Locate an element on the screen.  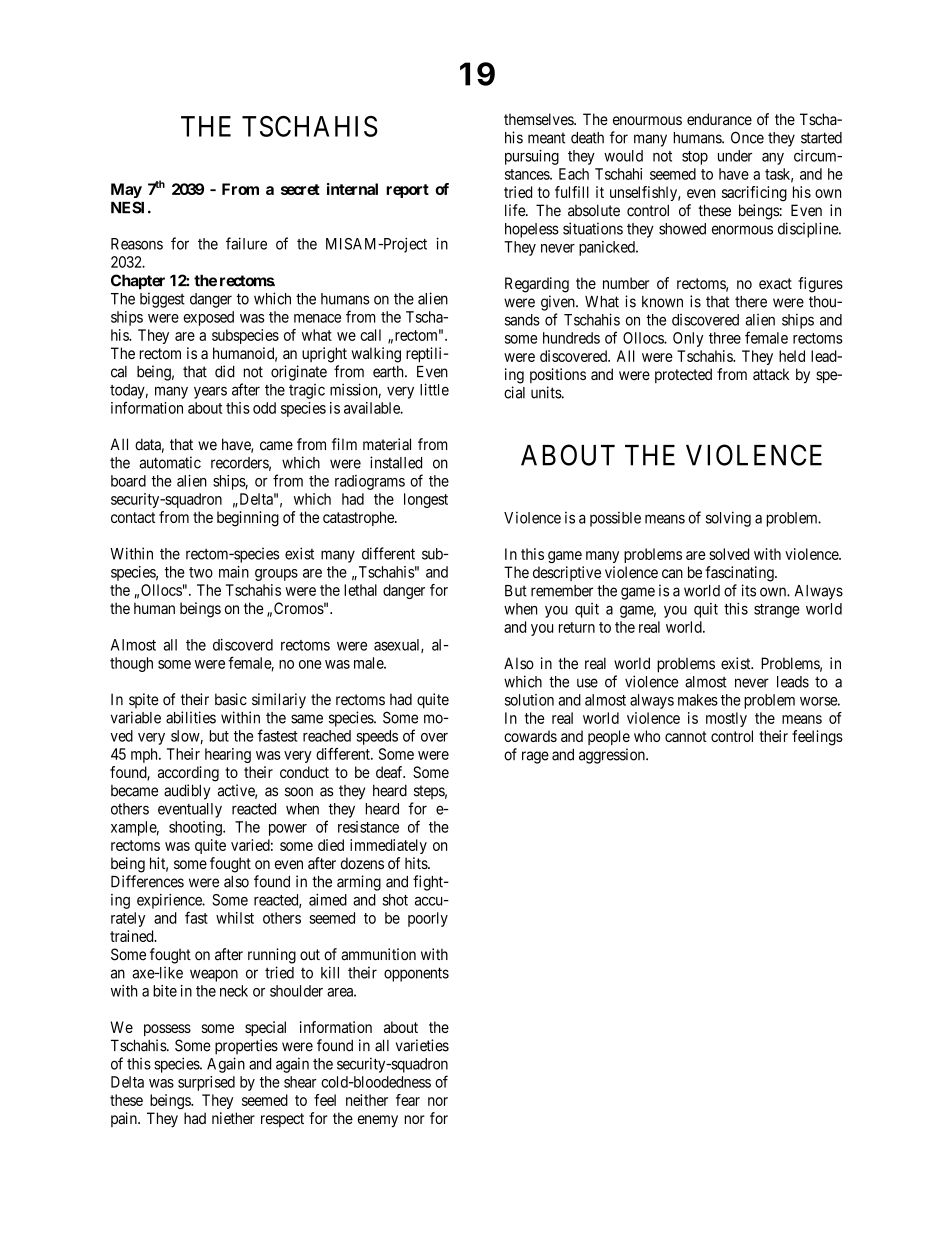
strange is located at coordinates (777, 611).
